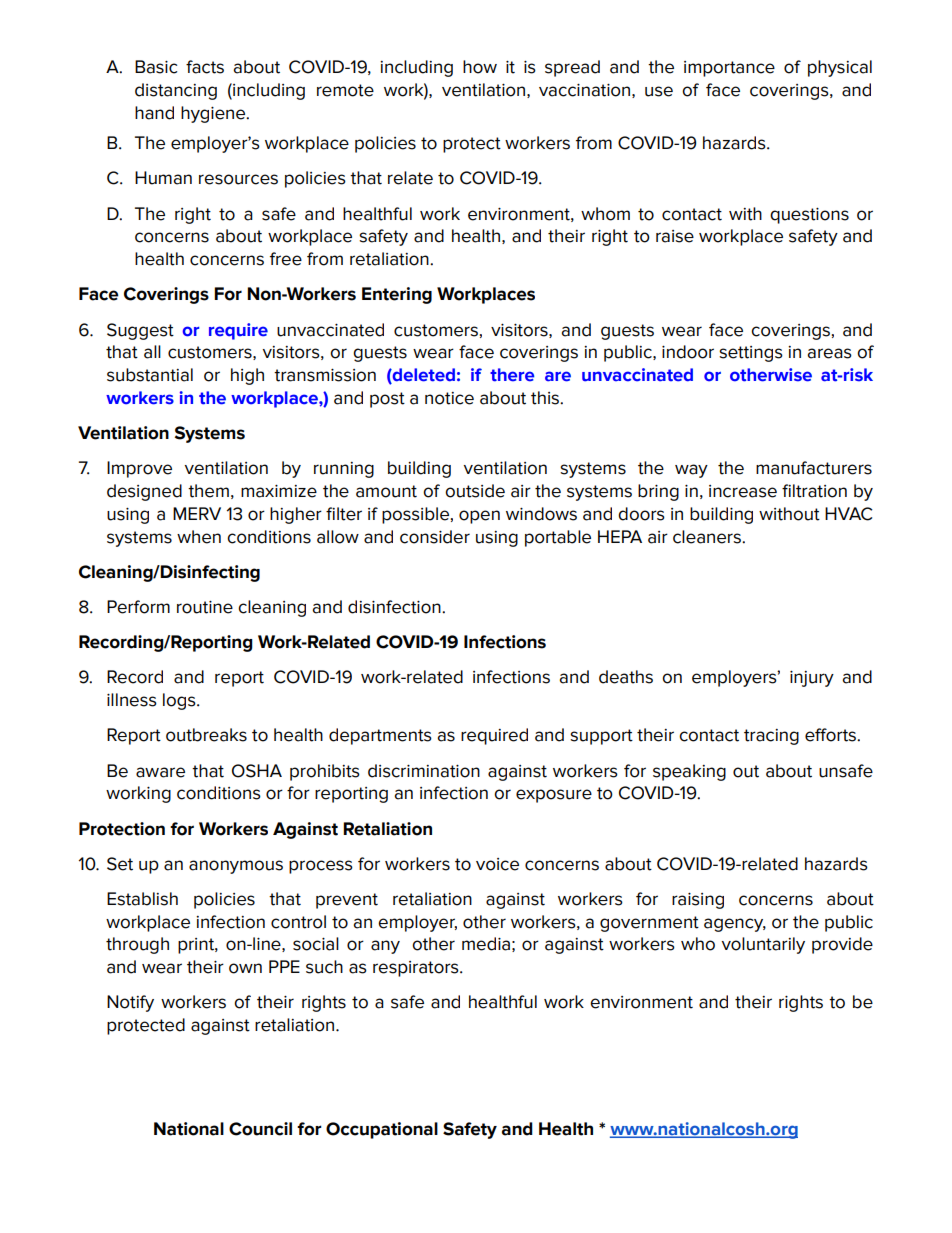  I want to click on voice, so click(497, 864).
